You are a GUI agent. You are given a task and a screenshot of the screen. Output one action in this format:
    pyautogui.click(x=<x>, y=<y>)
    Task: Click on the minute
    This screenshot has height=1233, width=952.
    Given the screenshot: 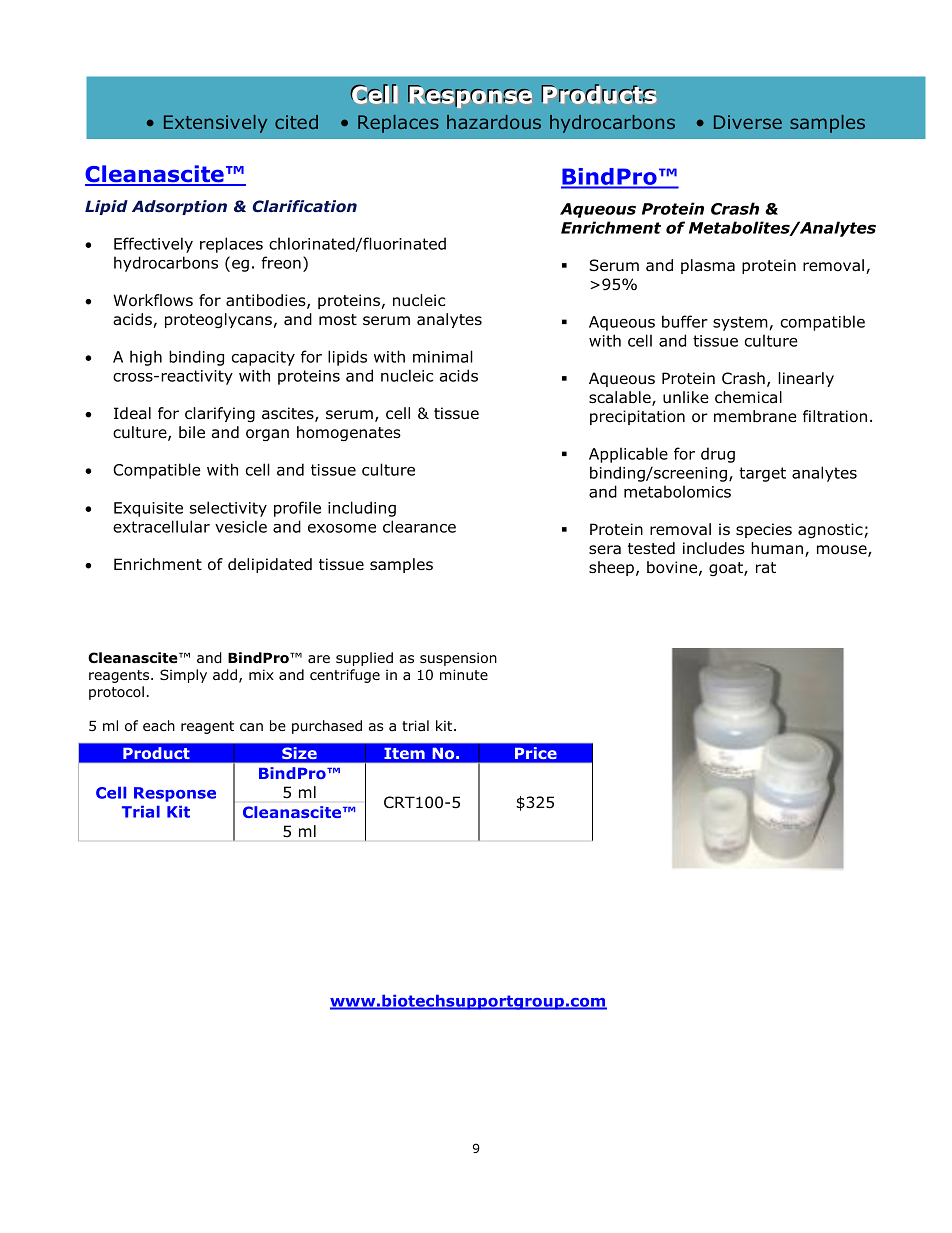 What is the action you would take?
    pyautogui.click(x=464, y=674)
